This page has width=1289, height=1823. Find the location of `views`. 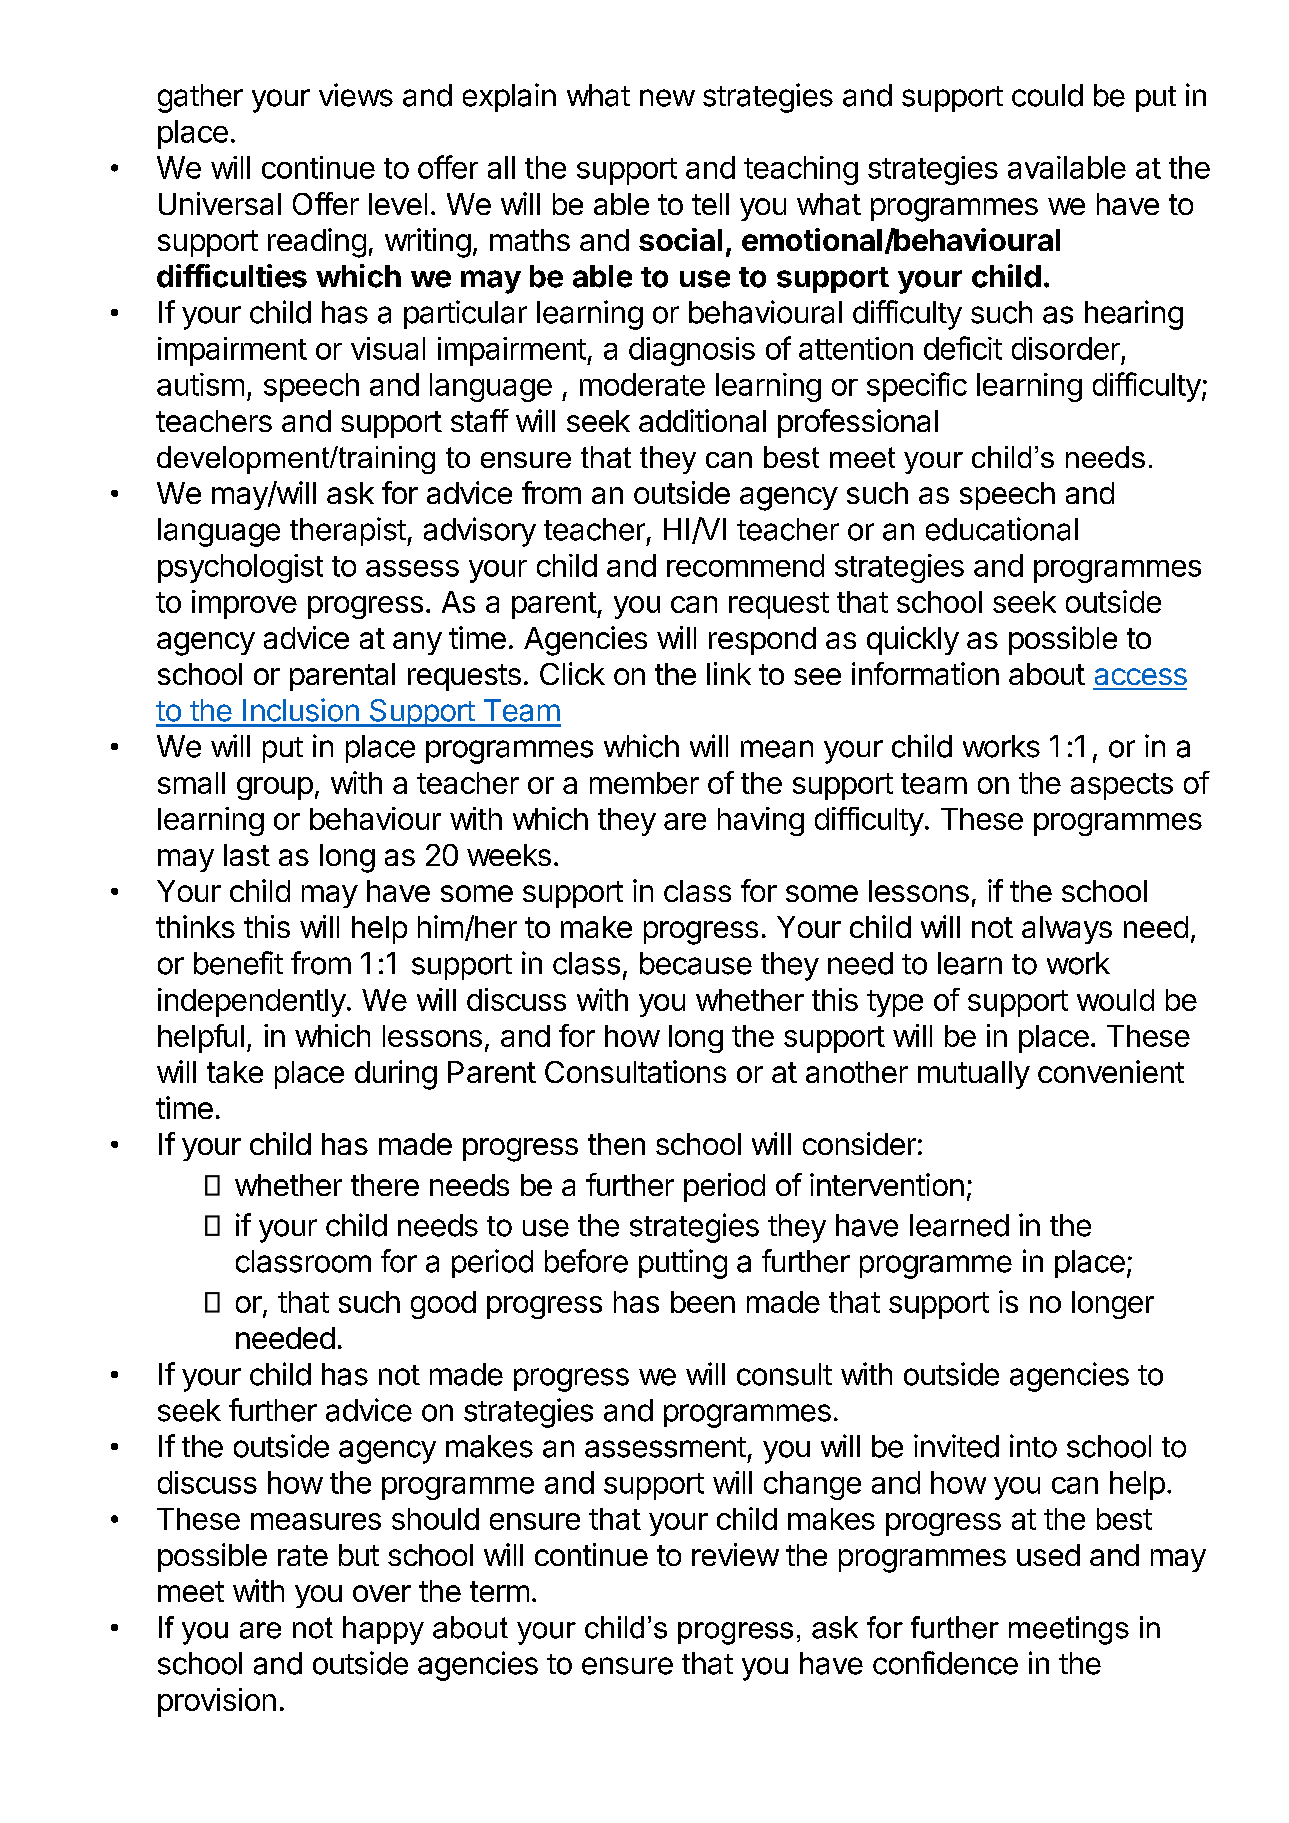

views is located at coordinates (356, 95).
